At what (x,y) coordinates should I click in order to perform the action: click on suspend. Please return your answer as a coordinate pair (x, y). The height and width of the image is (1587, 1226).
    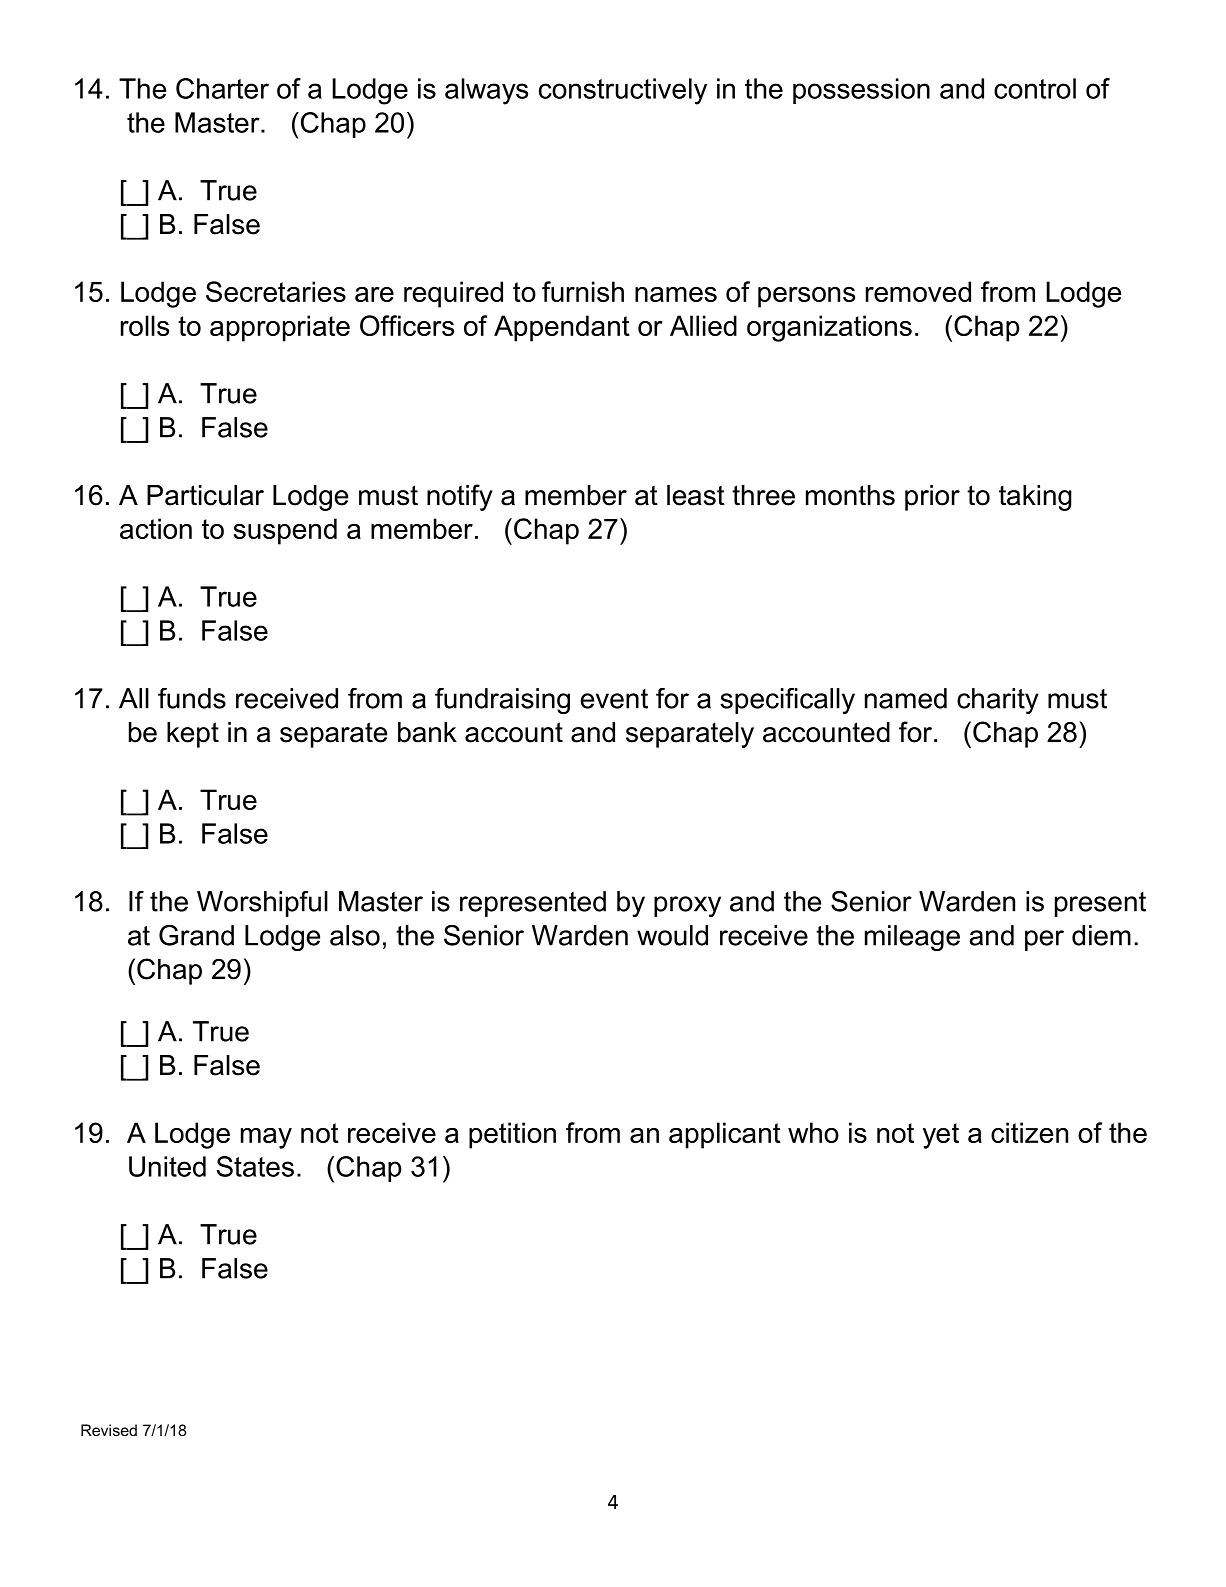
    Looking at the image, I should click on (285, 531).
